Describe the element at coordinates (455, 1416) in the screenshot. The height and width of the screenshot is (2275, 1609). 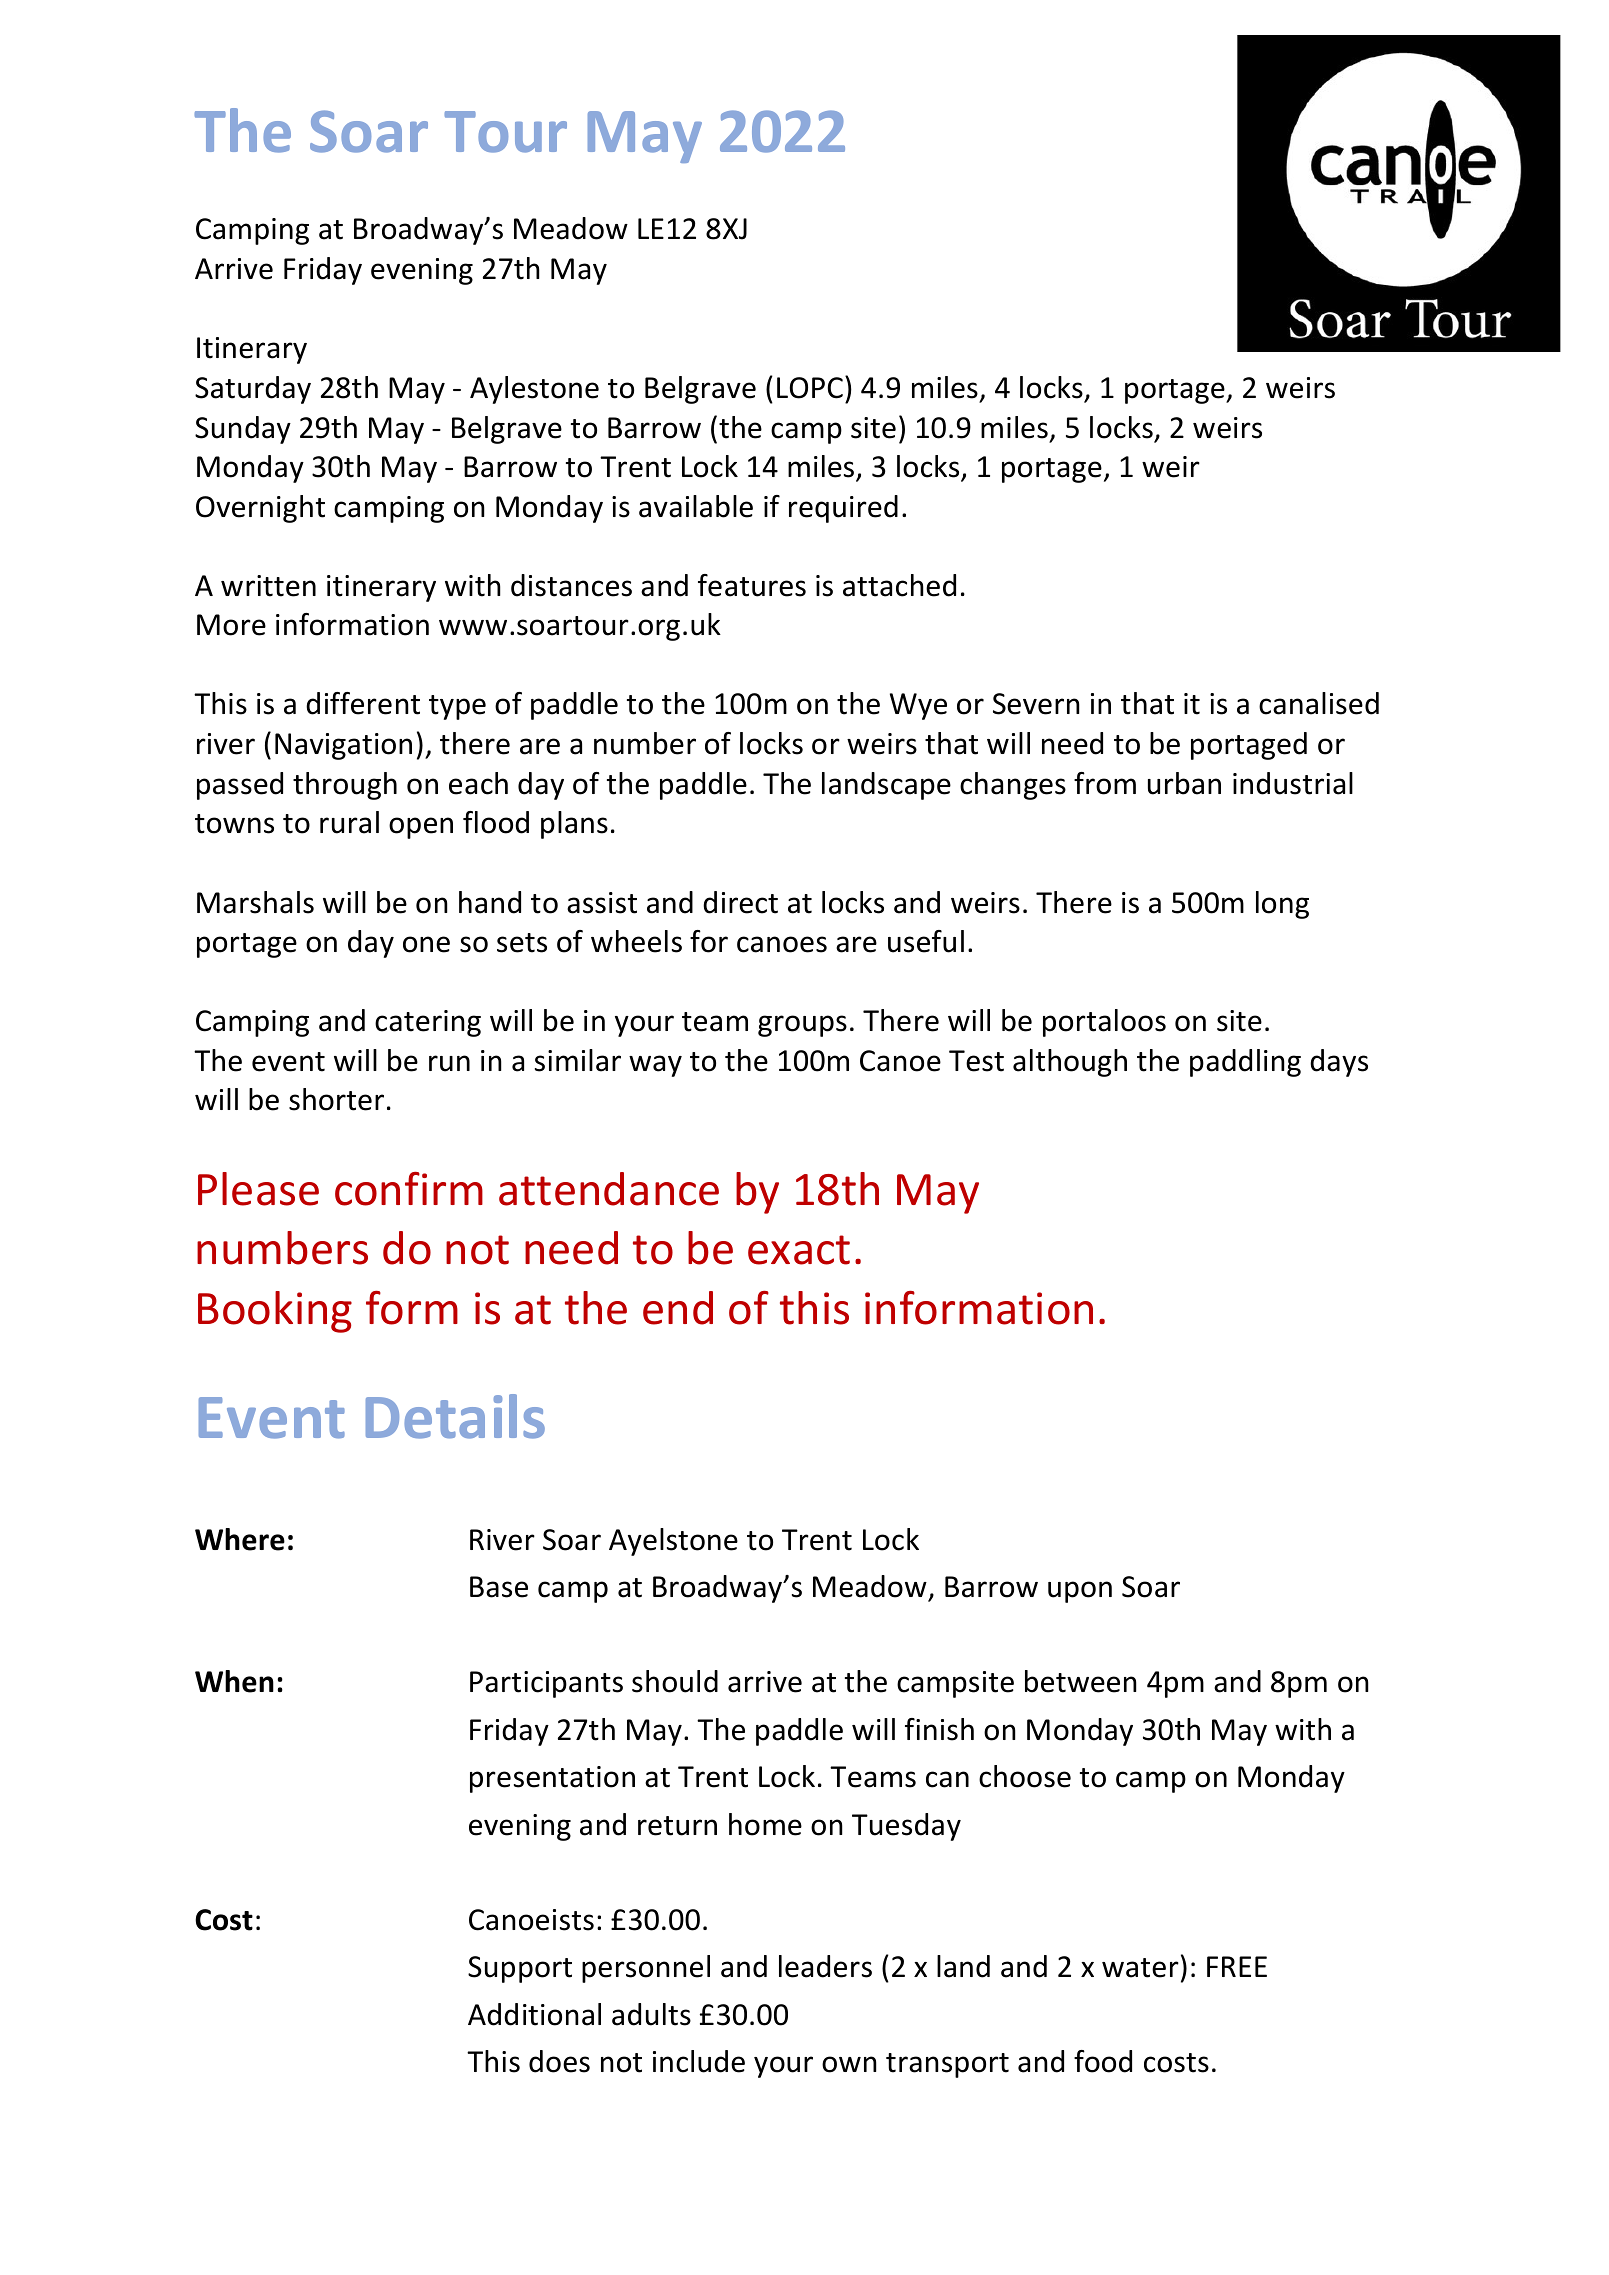
I see `Details` at that location.
